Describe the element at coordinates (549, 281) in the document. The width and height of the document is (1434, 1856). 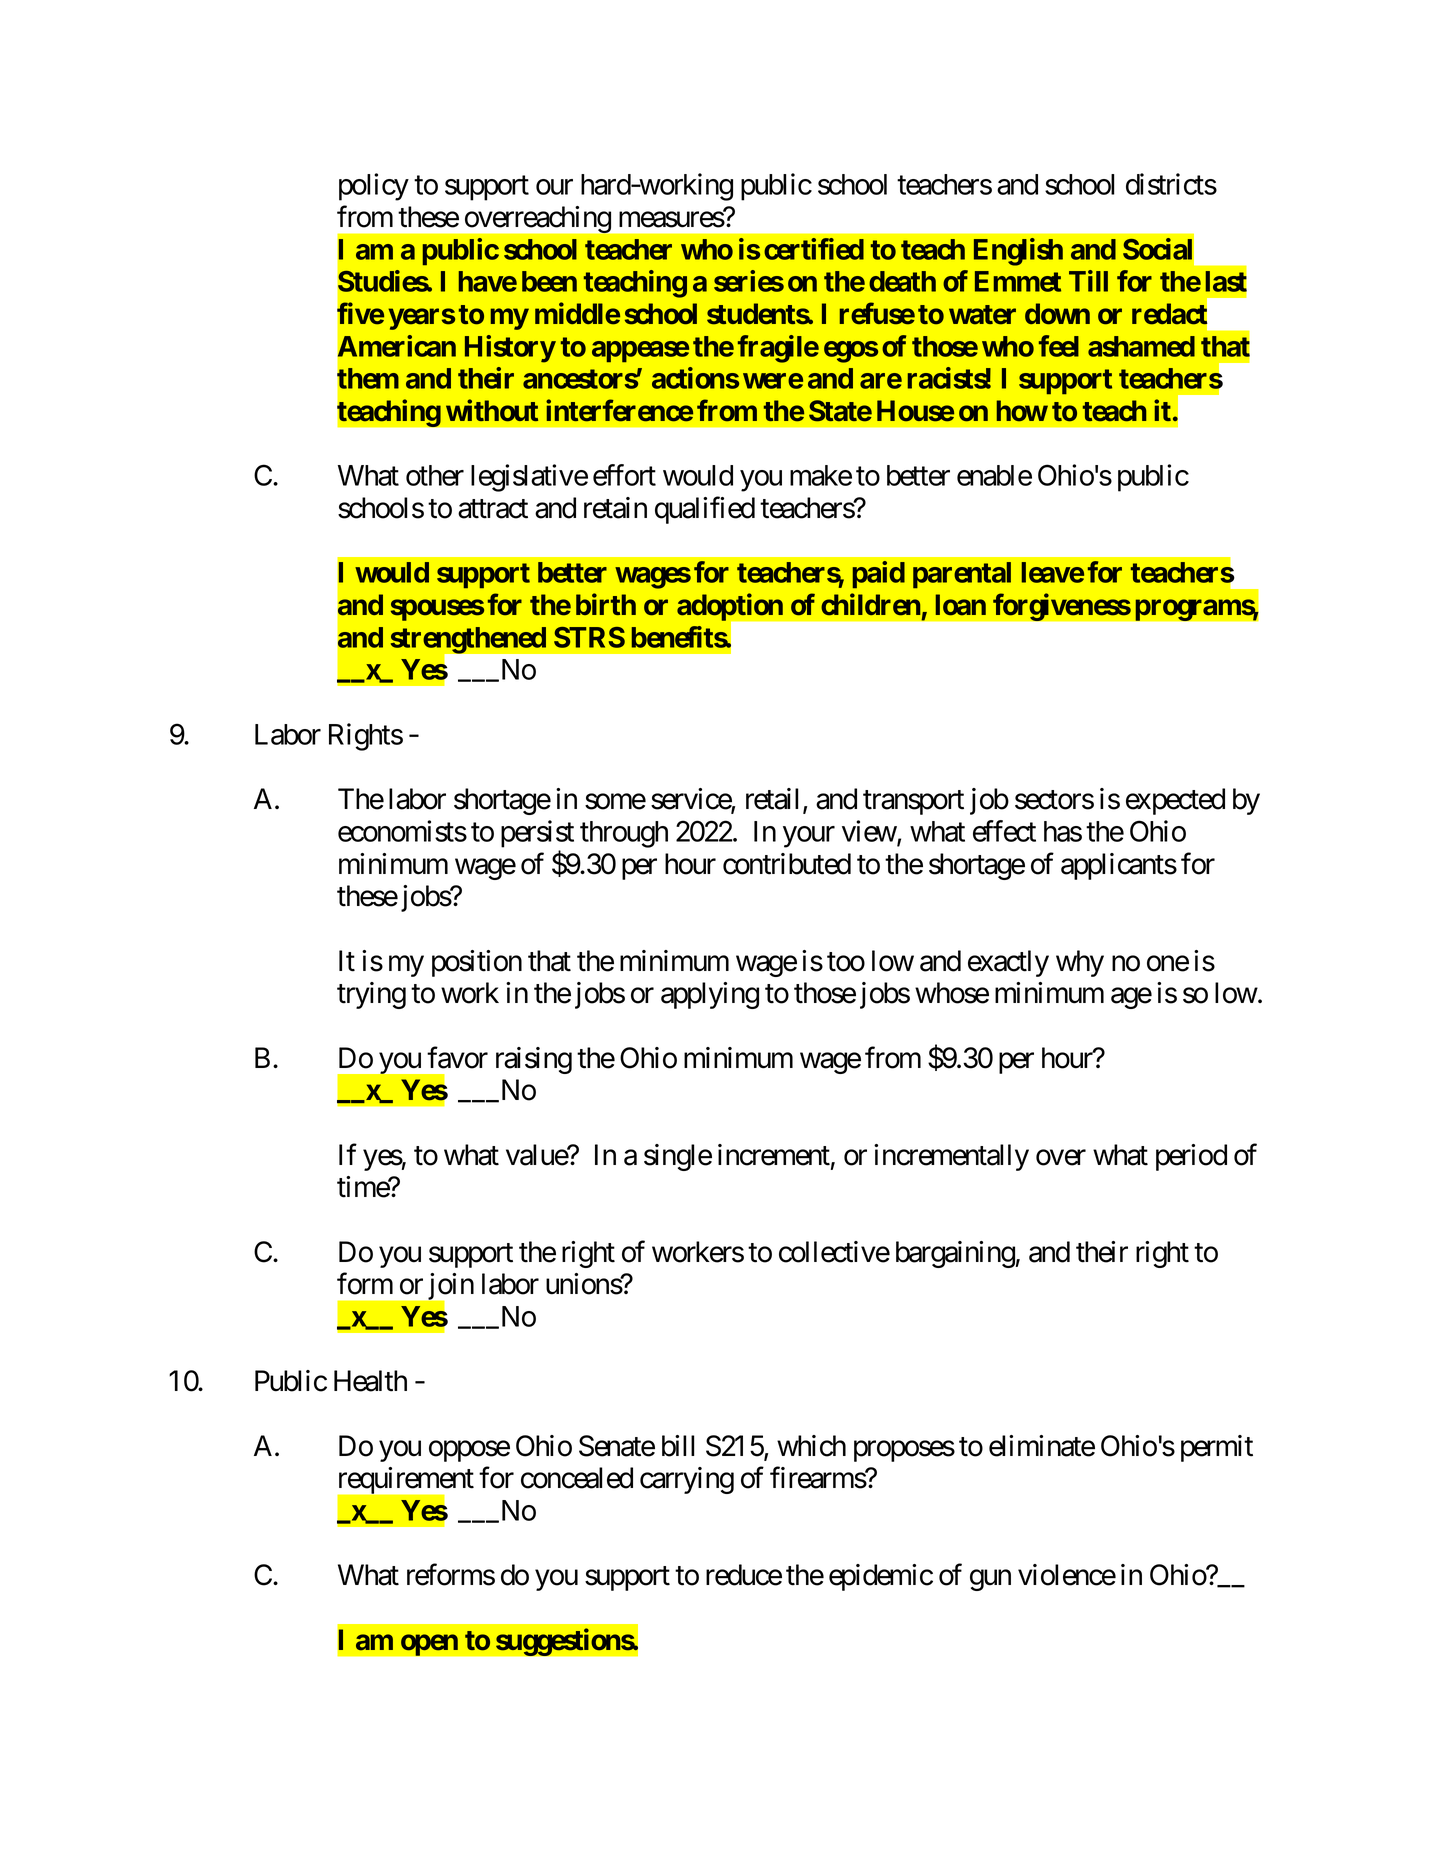
I see `been` at that location.
